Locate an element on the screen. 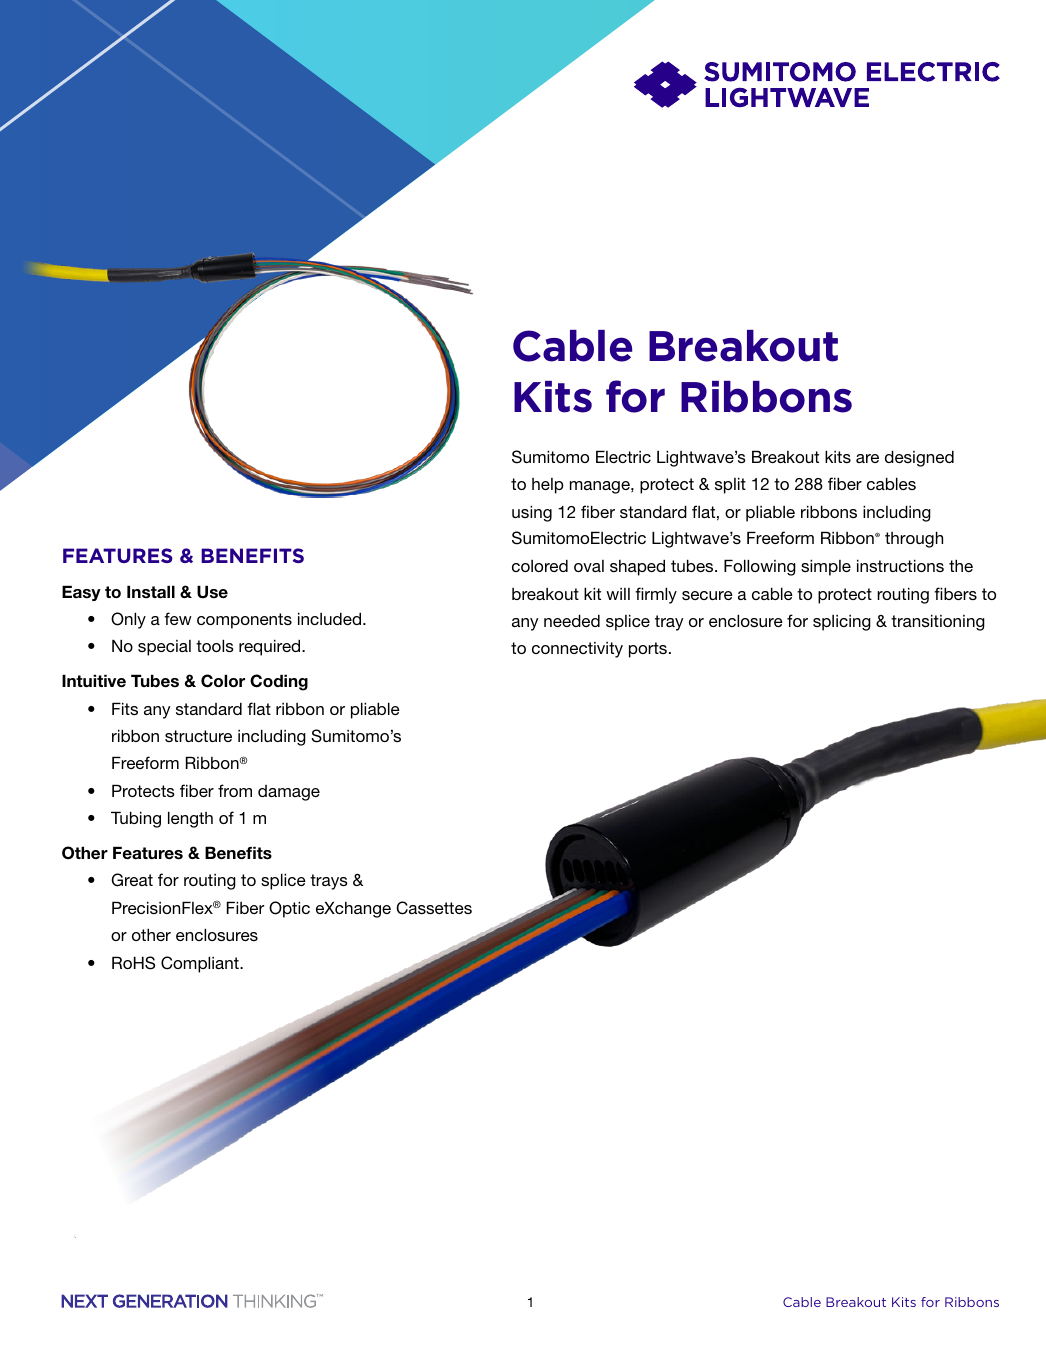  will is located at coordinates (618, 594).
